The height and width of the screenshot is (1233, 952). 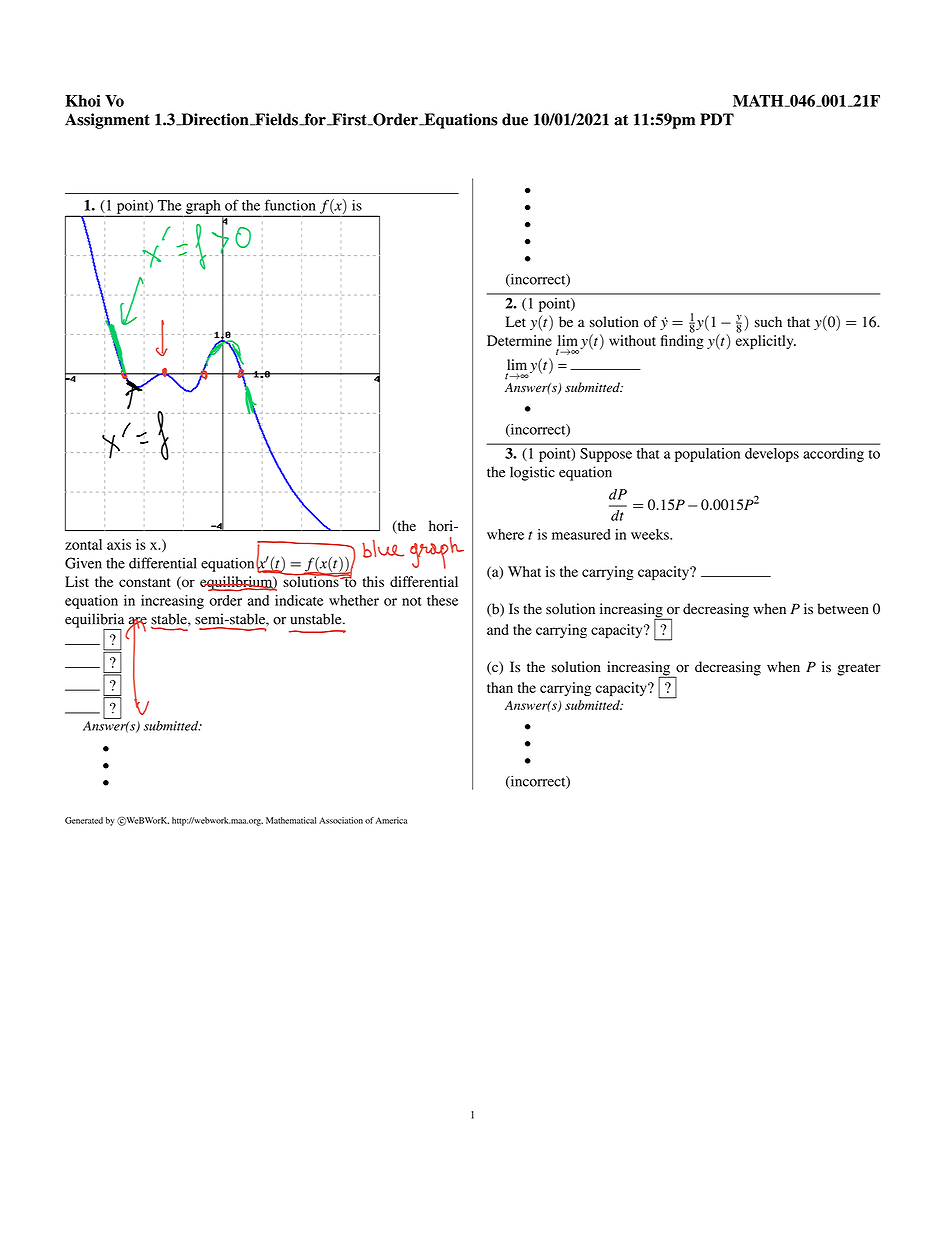 I want to click on PDT, so click(x=717, y=119).
